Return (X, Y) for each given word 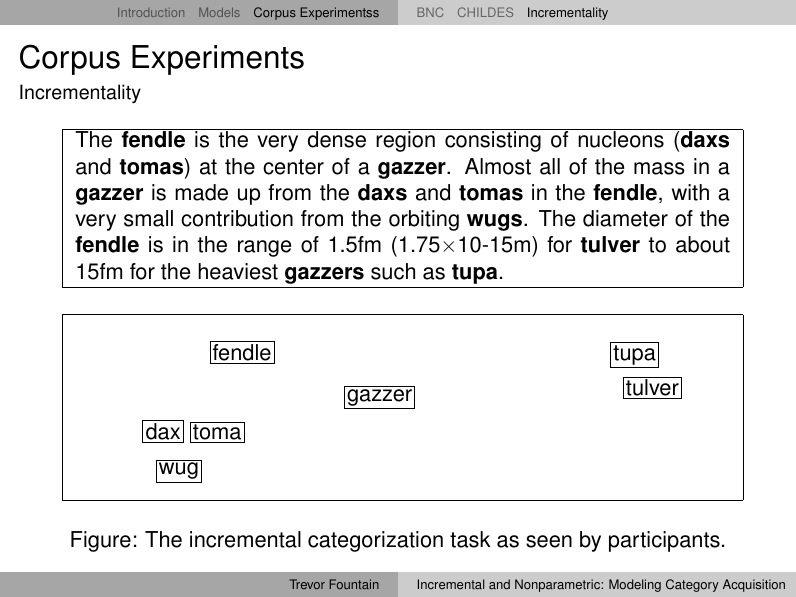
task (470, 539)
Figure (101, 541)
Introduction (151, 12)
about (703, 244)
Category (692, 585)
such (393, 271)
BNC (430, 12)
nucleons (621, 138)
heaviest (238, 271)
